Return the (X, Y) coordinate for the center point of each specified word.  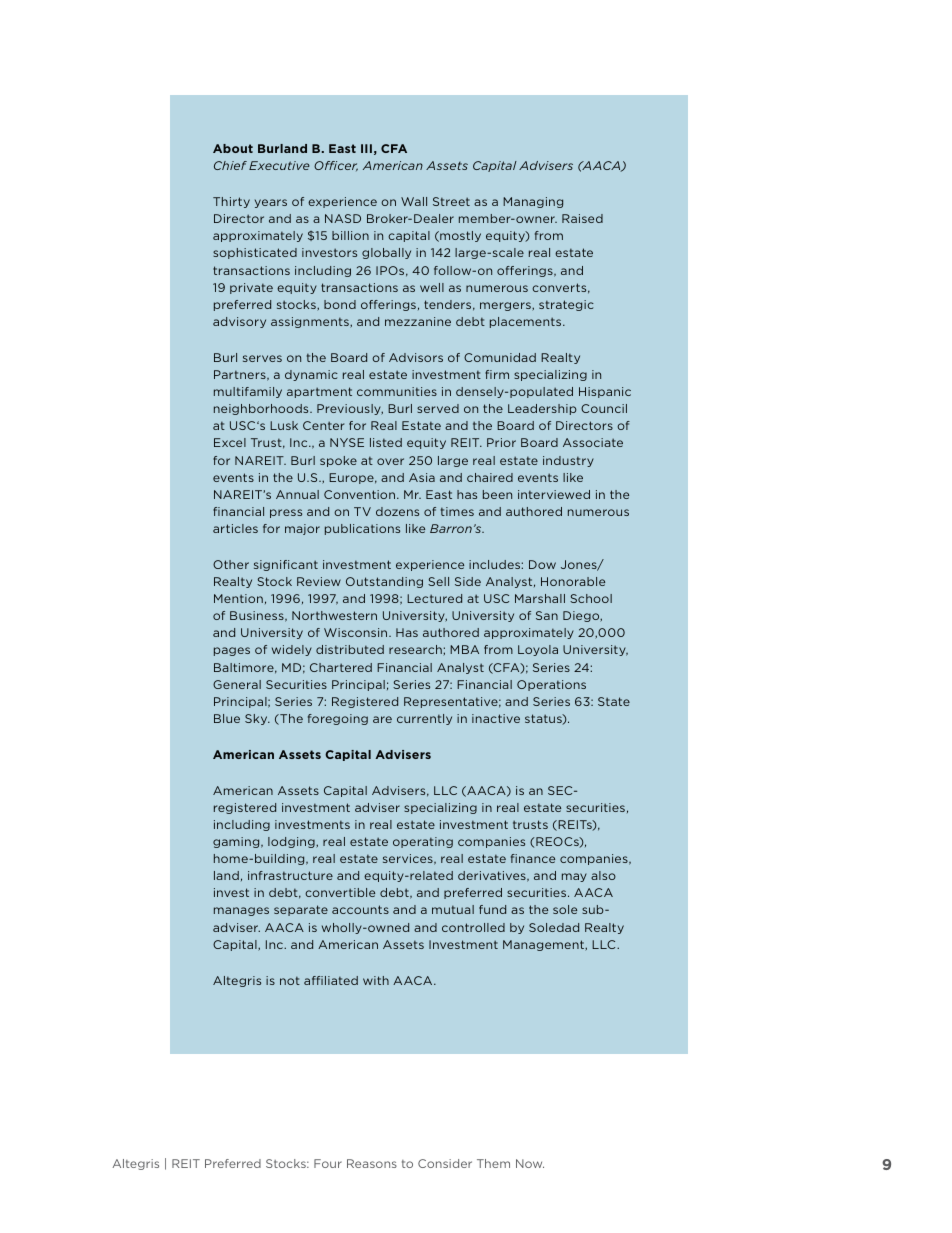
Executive (279, 165)
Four (328, 1163)
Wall (414, 201)
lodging (292, 842)
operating (423, 842)
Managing (533, 202)
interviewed (554, 494)
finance (533, 858)
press (286, 513)
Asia (422, 477)
